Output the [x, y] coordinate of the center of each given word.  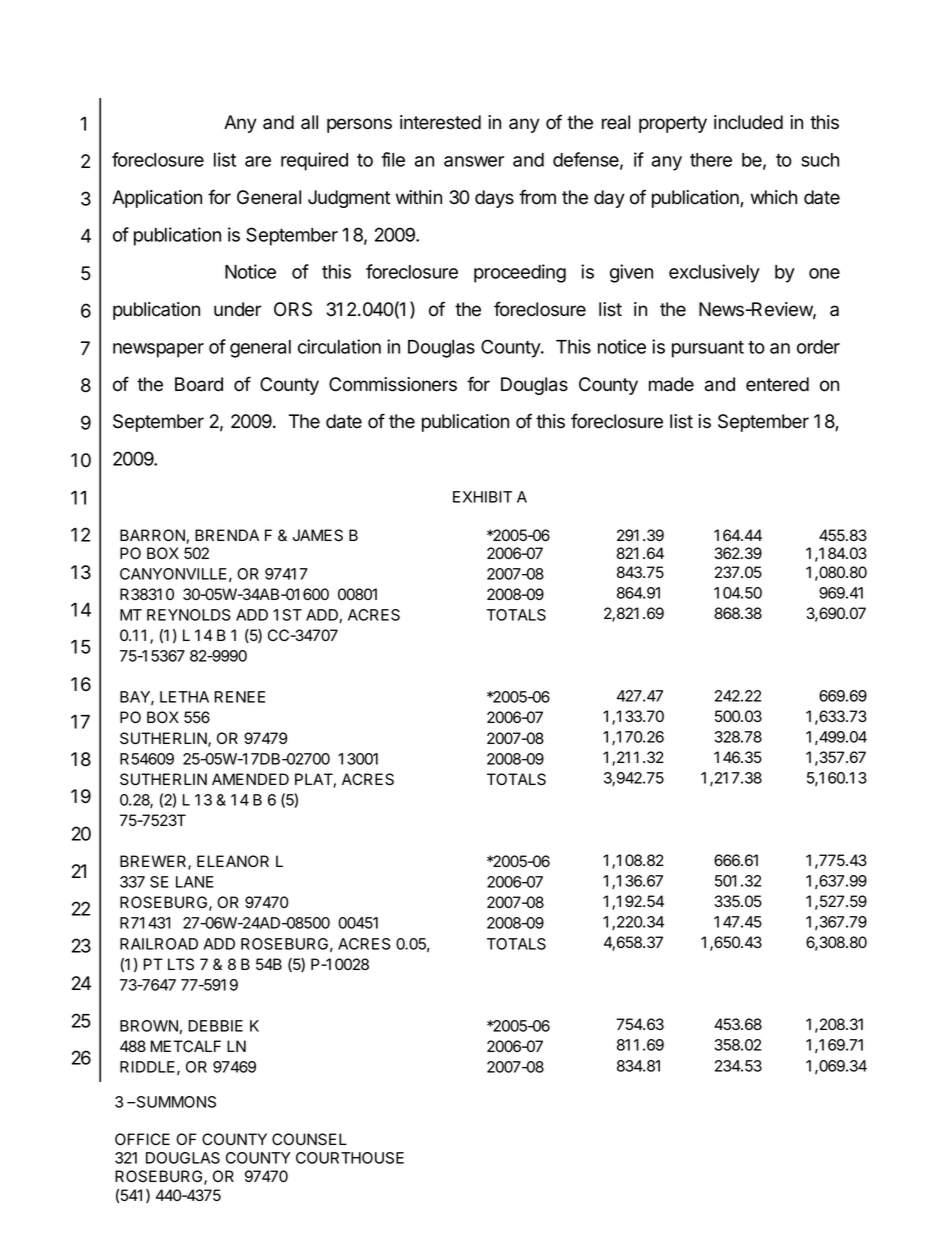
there [711, 160]
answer [474, 161]
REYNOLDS [189, 615]
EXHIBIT [482, 497]
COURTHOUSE [350, 1158]
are [258, 161]
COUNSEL [309, 1139]
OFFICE [142, 1139]
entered [777, 384]
